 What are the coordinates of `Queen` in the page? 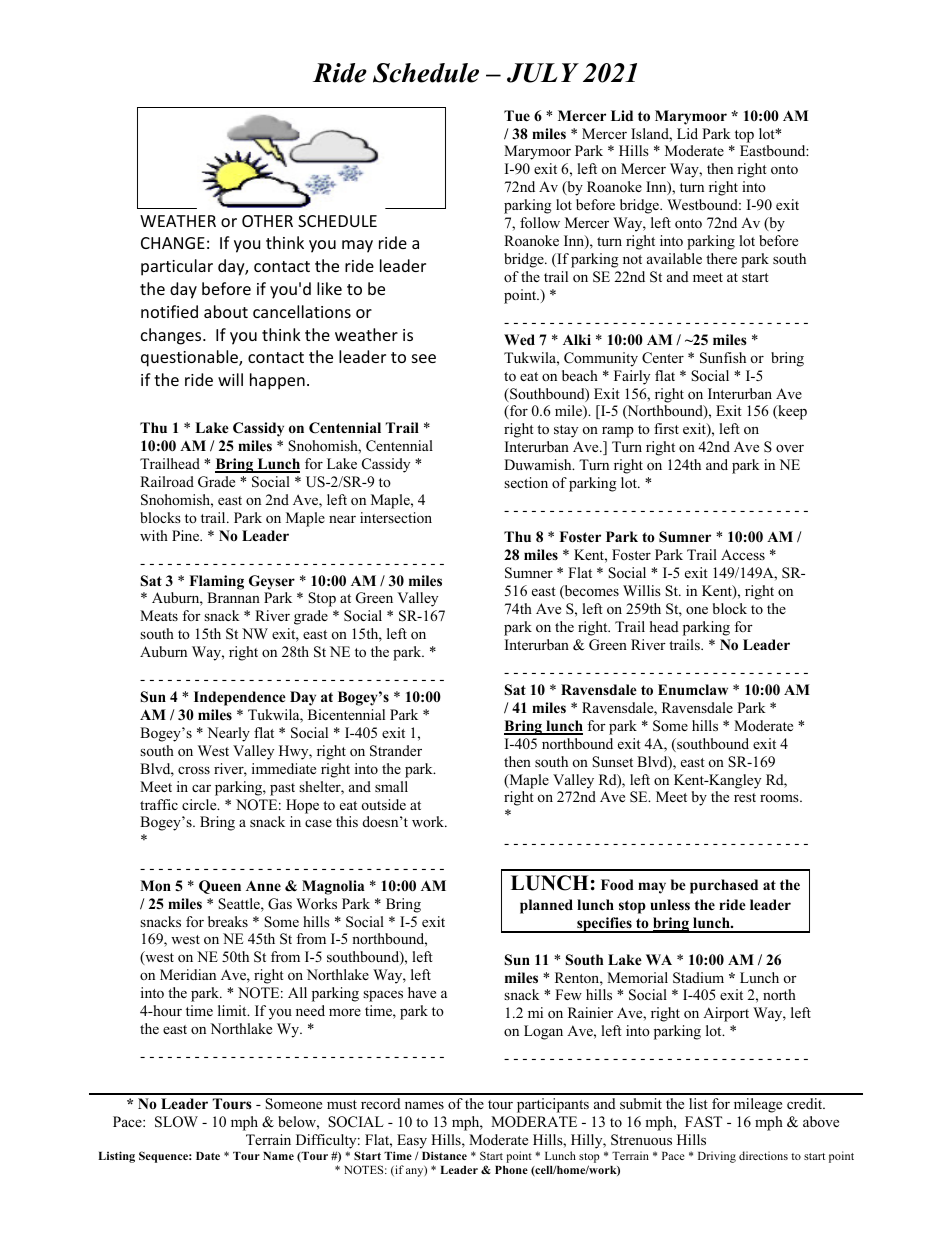 It's located at (220, 887).
